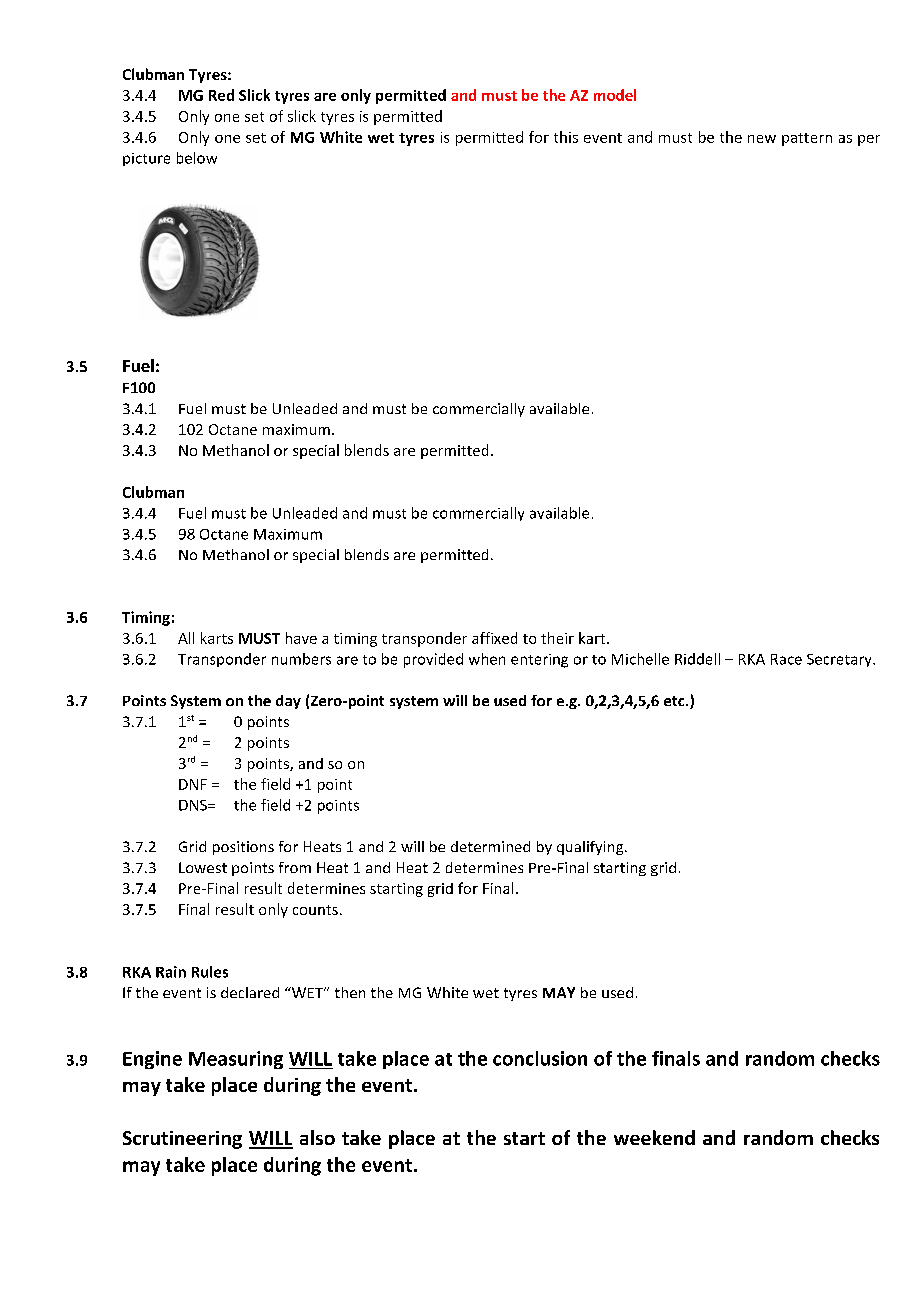 The width and height of the screenshot is (924, 1308). What do you see at coordinates (566, 137) in the screenshot?
I see `this` at bounding box center [566, 137].
